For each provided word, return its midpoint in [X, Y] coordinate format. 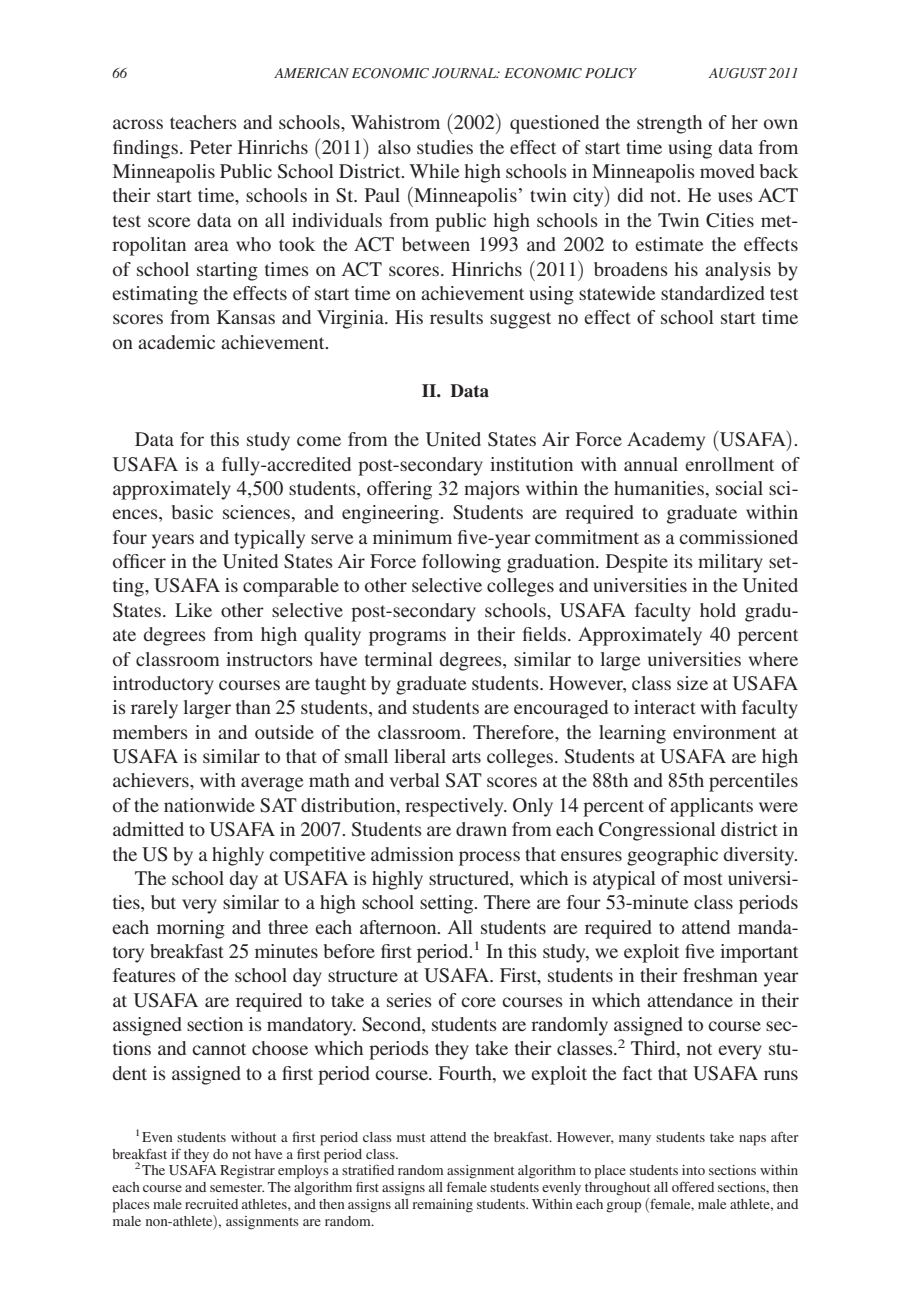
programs [407, 638]
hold [718, 610]
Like [193, 610]
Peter [211, 147]
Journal [465, 73]
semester [237, 1187]
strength [669, 124]
